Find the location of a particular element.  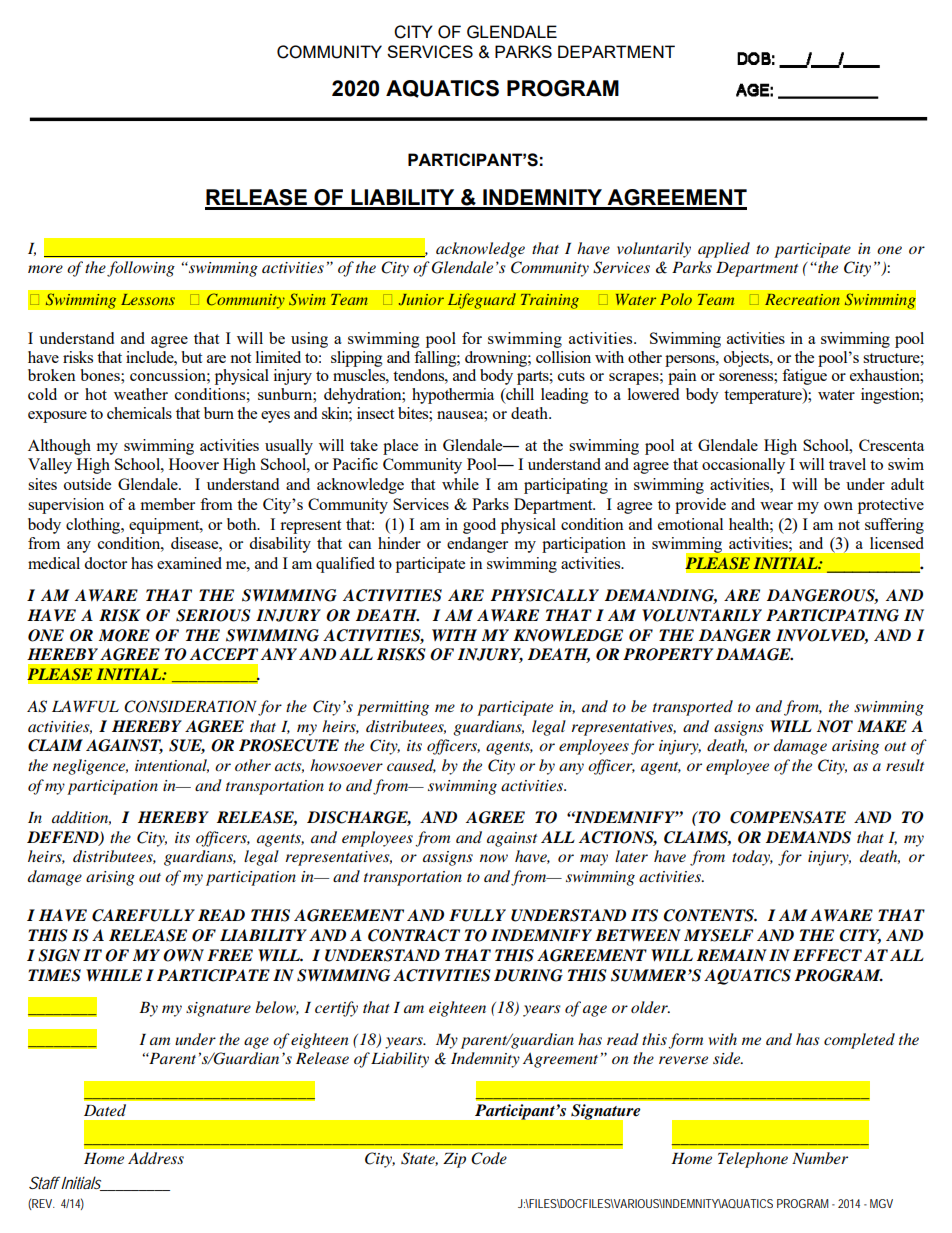

good is located at coordinates (479, 526).
